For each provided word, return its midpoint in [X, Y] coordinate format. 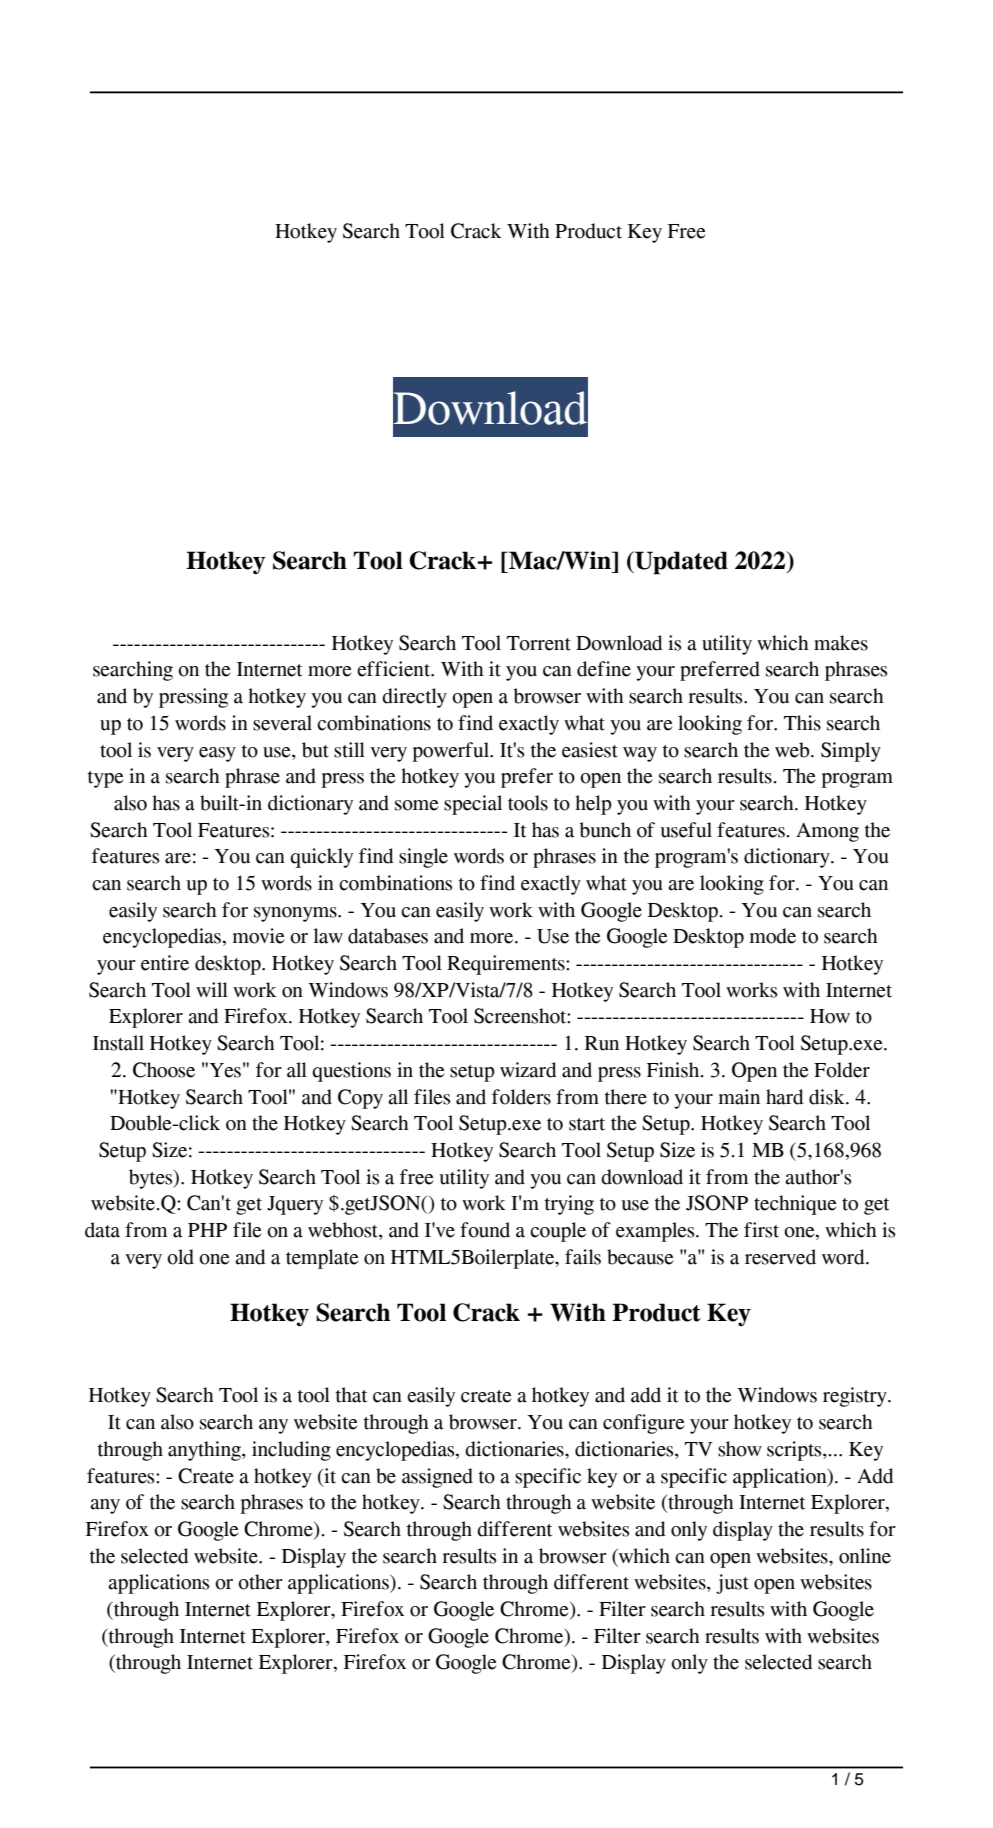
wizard [528, 1070]
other [260, 1582]
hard [785, 1097]
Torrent [539, 643]
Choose [164, 1070]
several [282, 723]
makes [841, 643]
